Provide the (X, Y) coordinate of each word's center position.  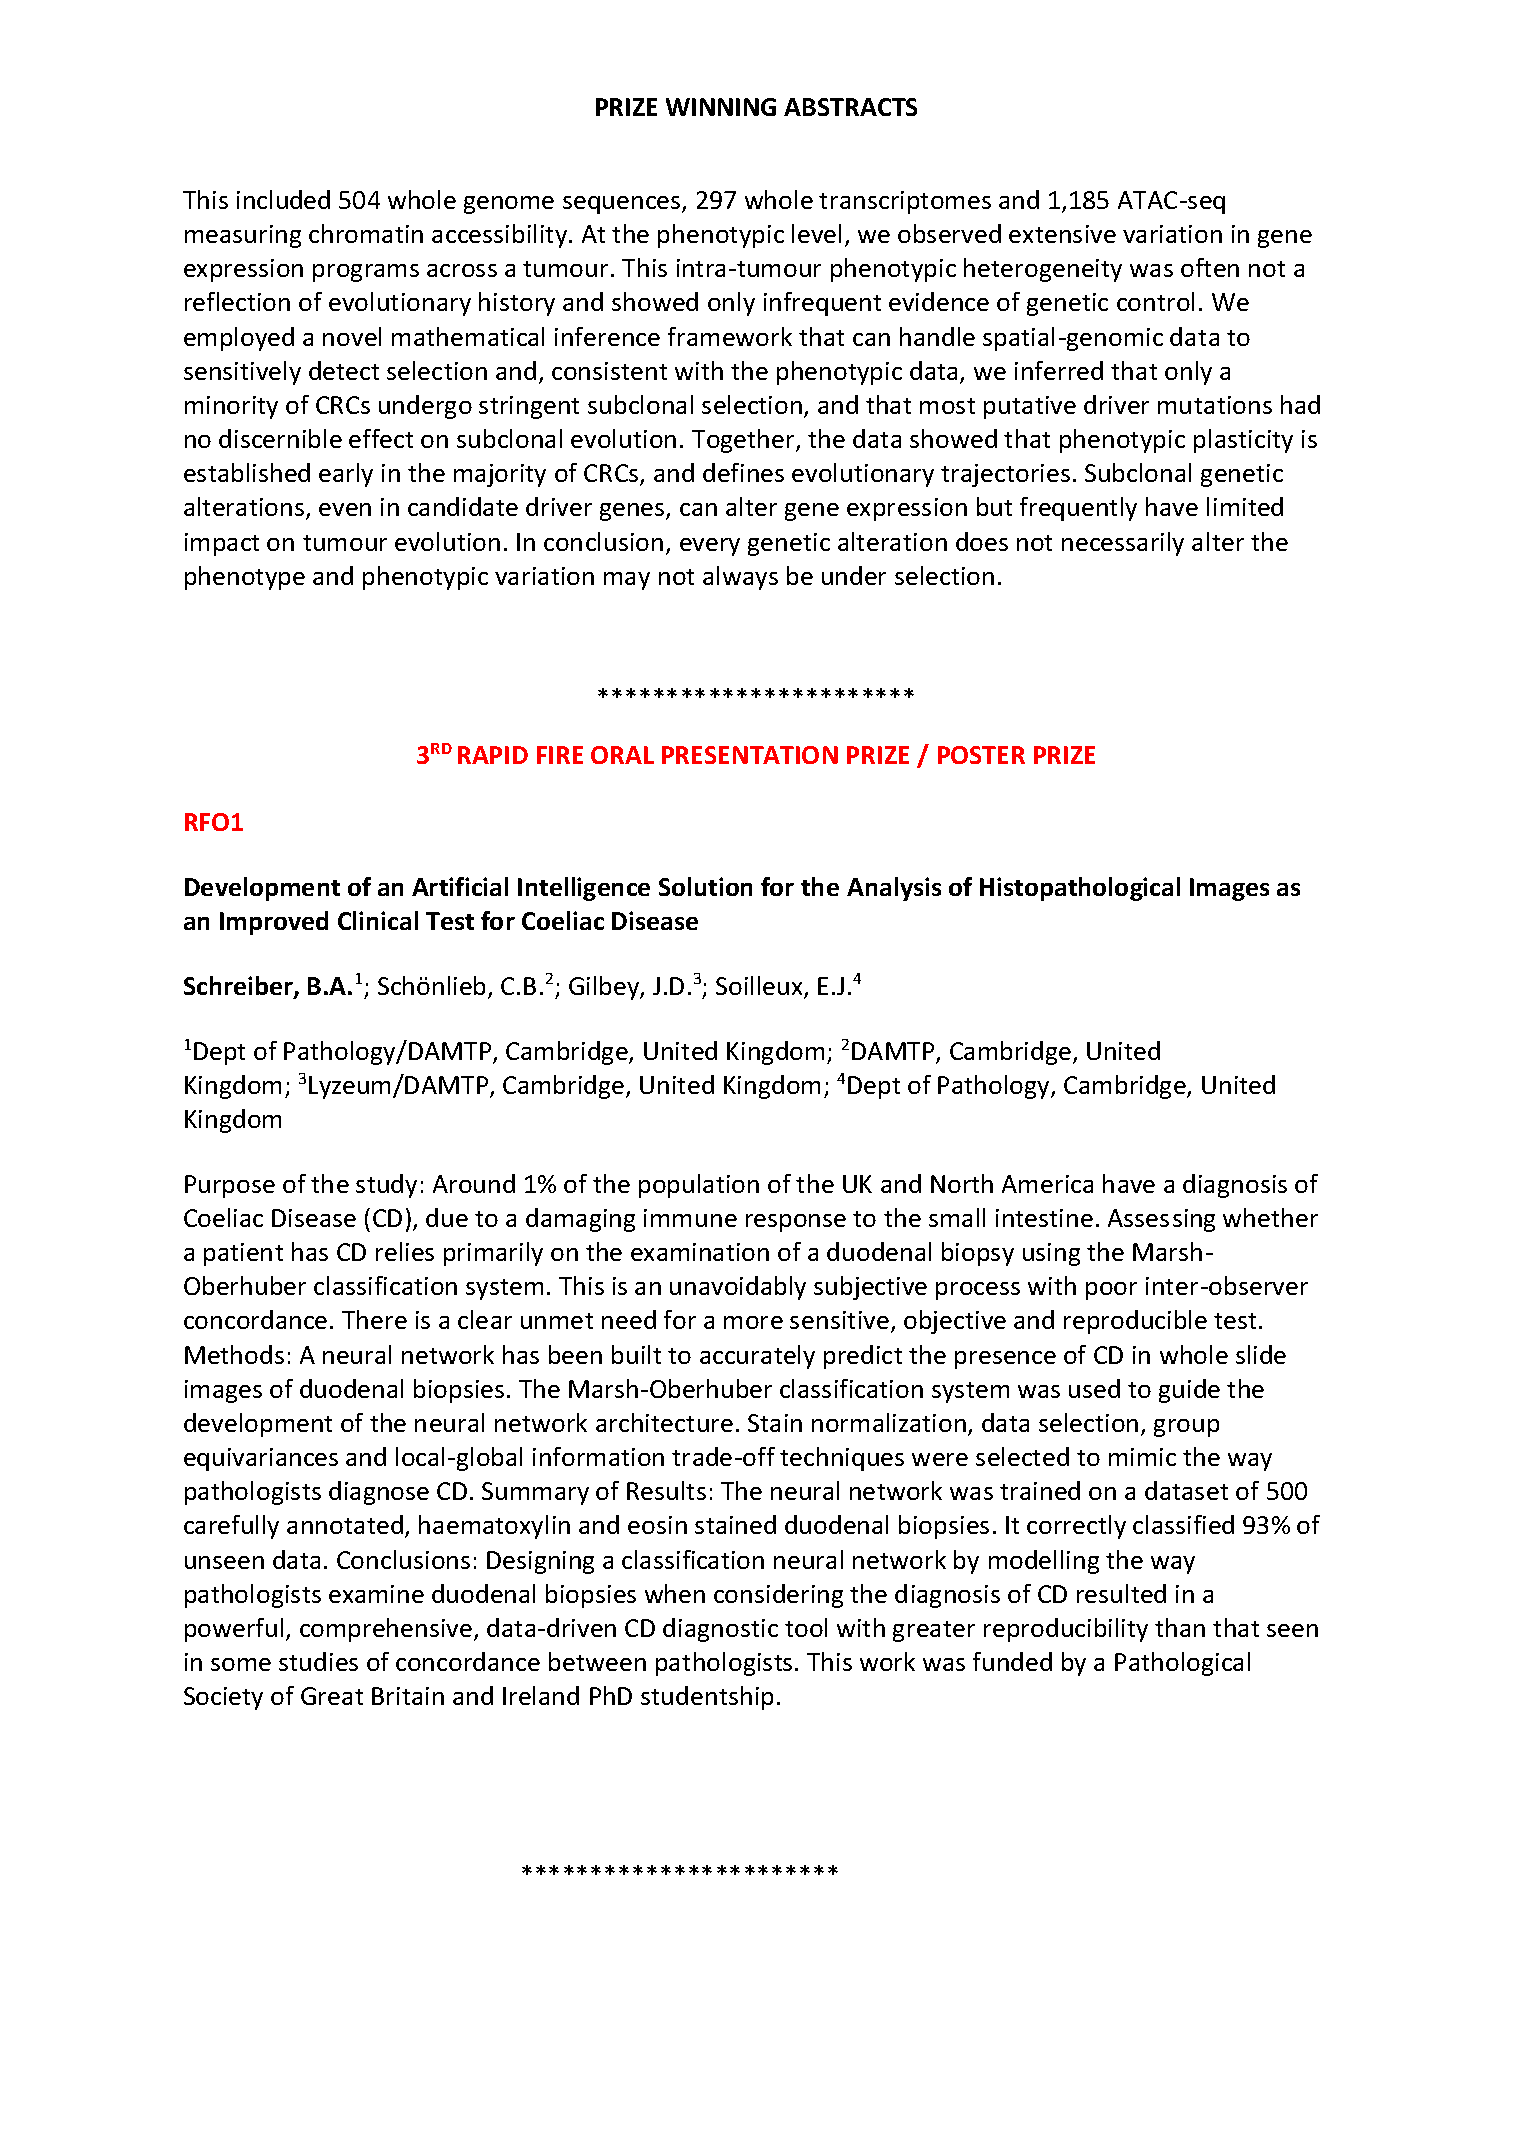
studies (318, 1661)
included (283, 199)
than (1180, 1627)
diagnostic (720, 1630)
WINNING (721, 107)
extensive (1062, 234)
